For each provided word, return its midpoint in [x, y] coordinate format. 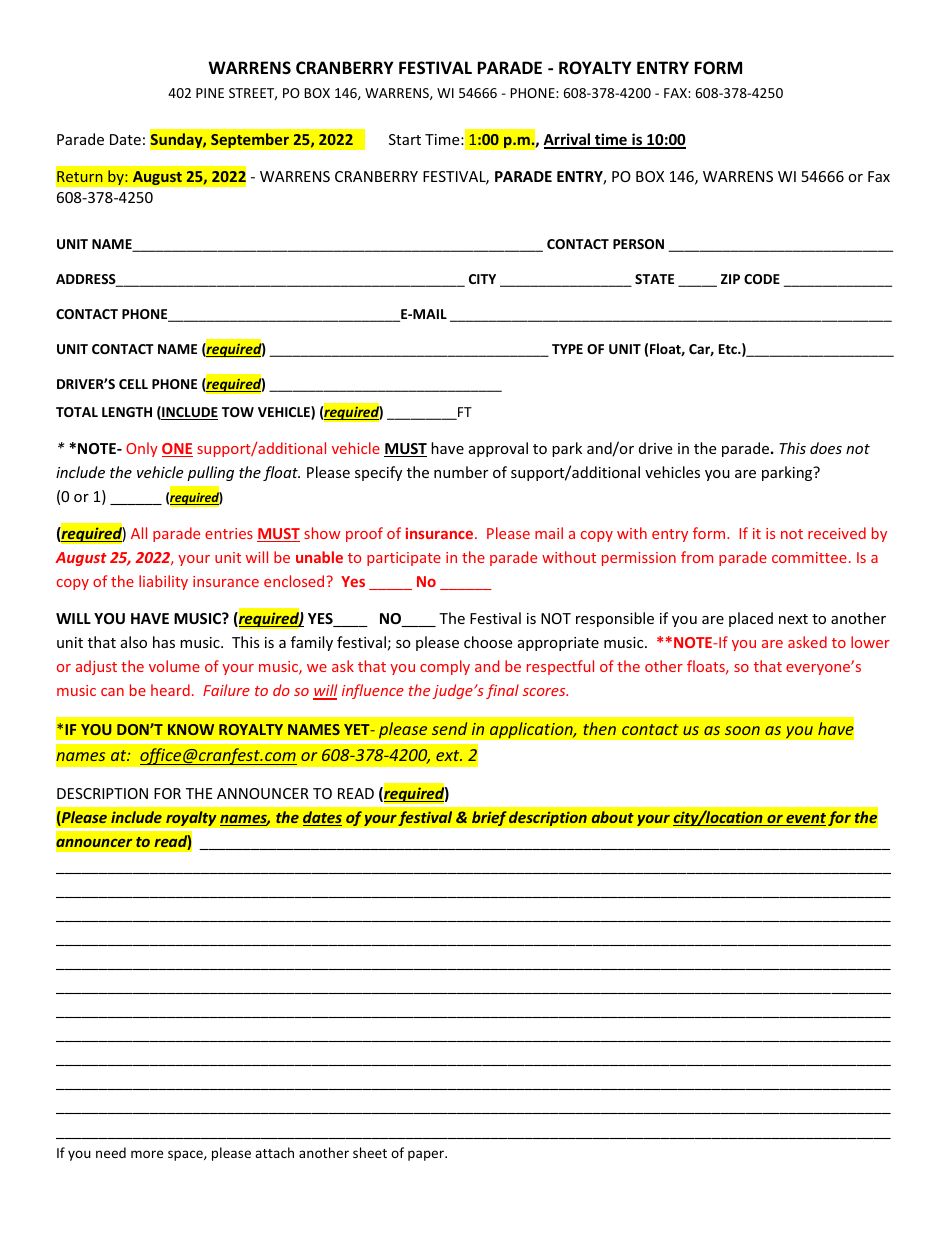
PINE [210, 93]
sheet [370, 1152]
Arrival [568, 140]
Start [405, 139]
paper [427, 1155]
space [186, 1155]
